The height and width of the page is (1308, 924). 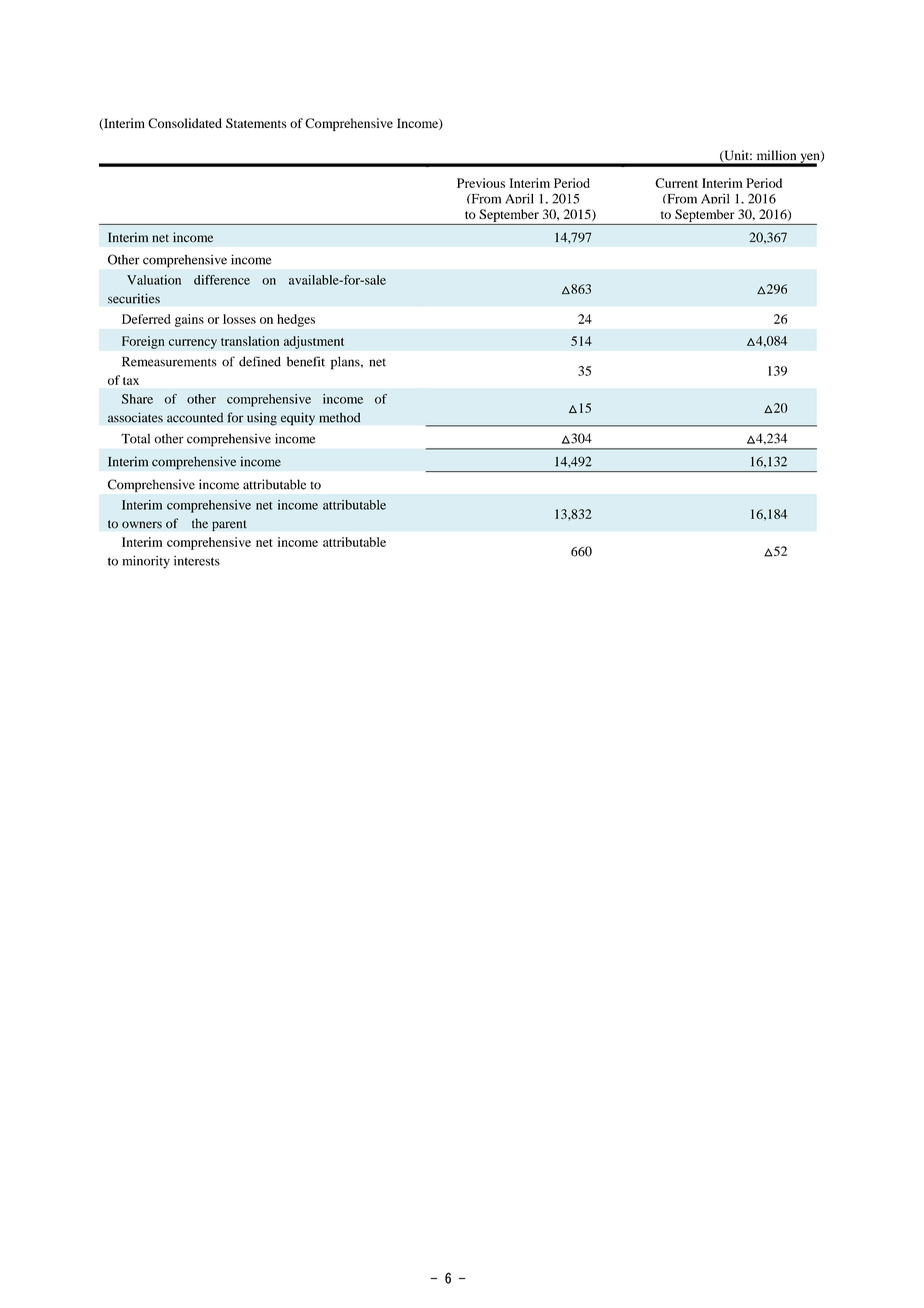 I want to click on Current, so click(x=676, y=183).
